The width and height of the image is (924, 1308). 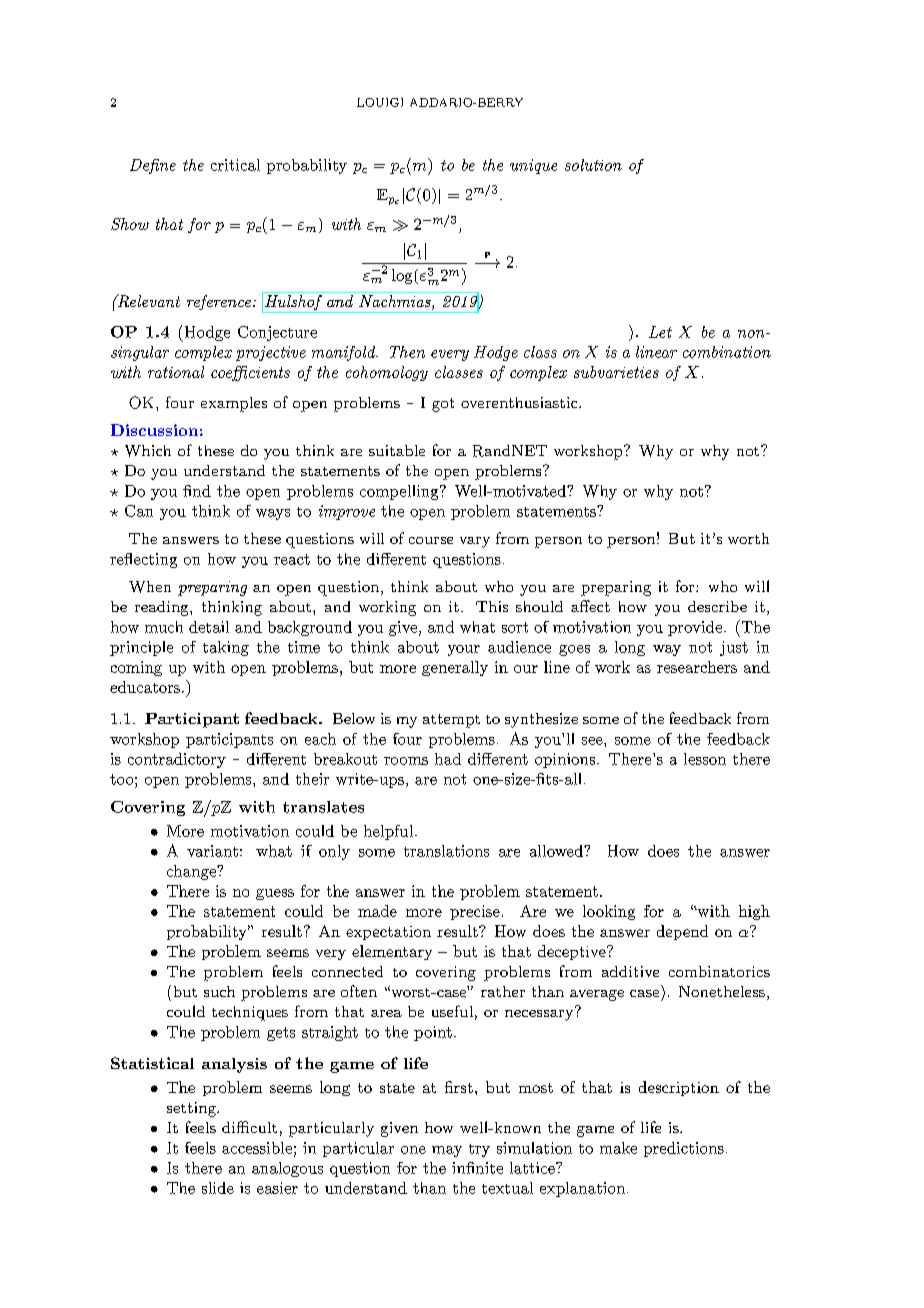 What do you see at coordinates (682, 932) in the image?
I see `depend` at bounding box center [682, 932].
